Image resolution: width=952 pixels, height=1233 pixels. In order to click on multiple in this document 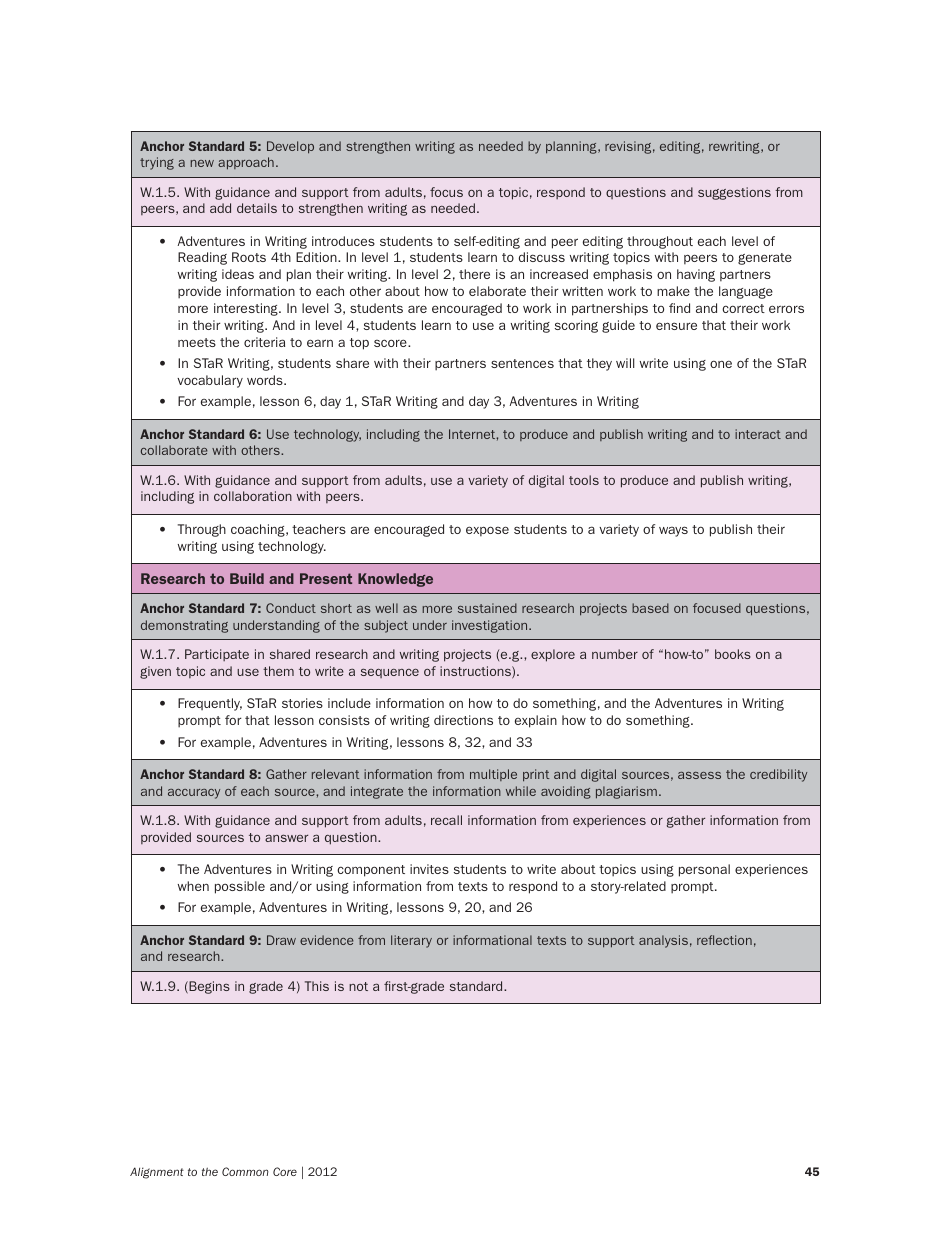, I will do `click(493, 775)`.
